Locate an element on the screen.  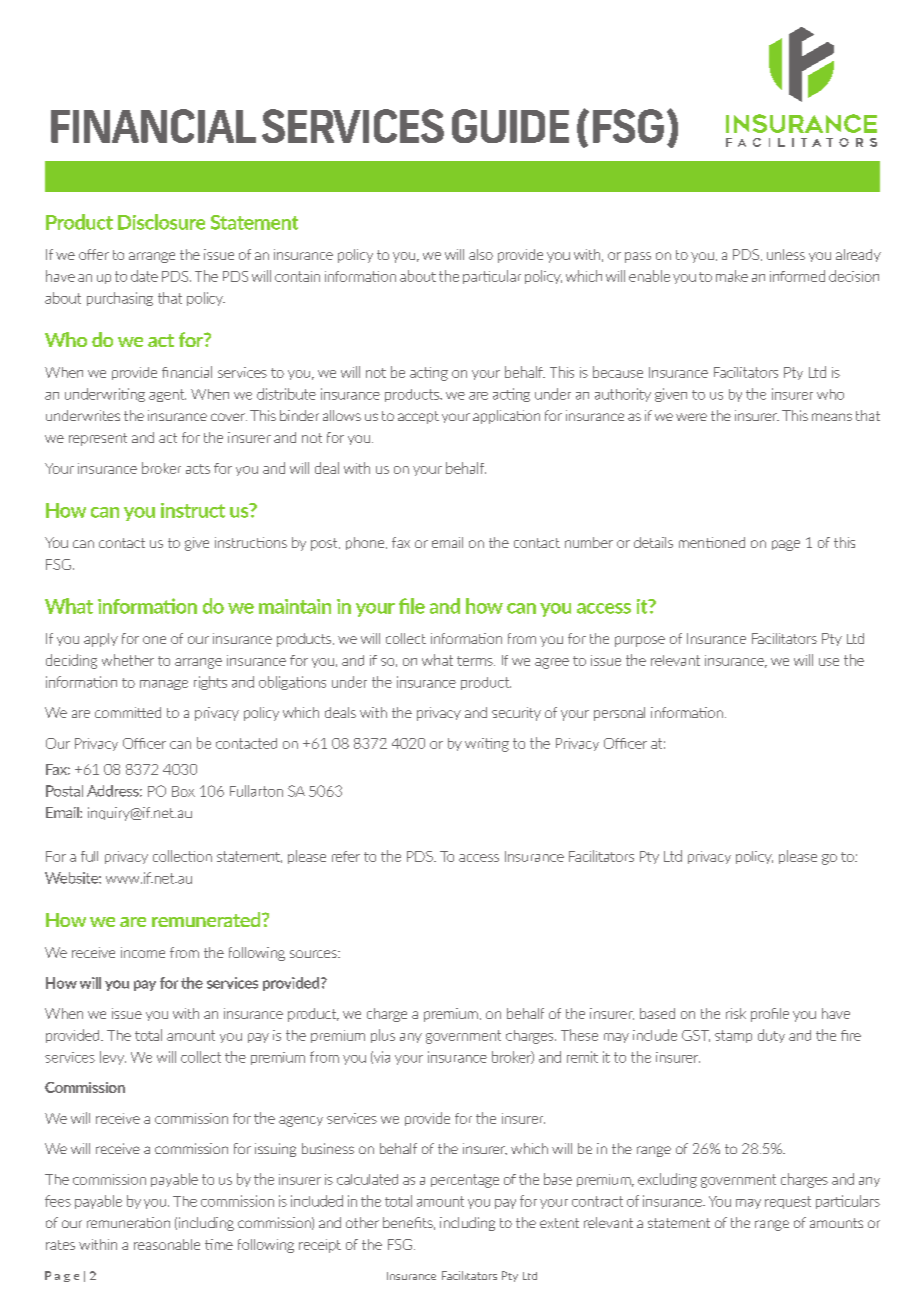
unless is located at coordinates (786, 254).
